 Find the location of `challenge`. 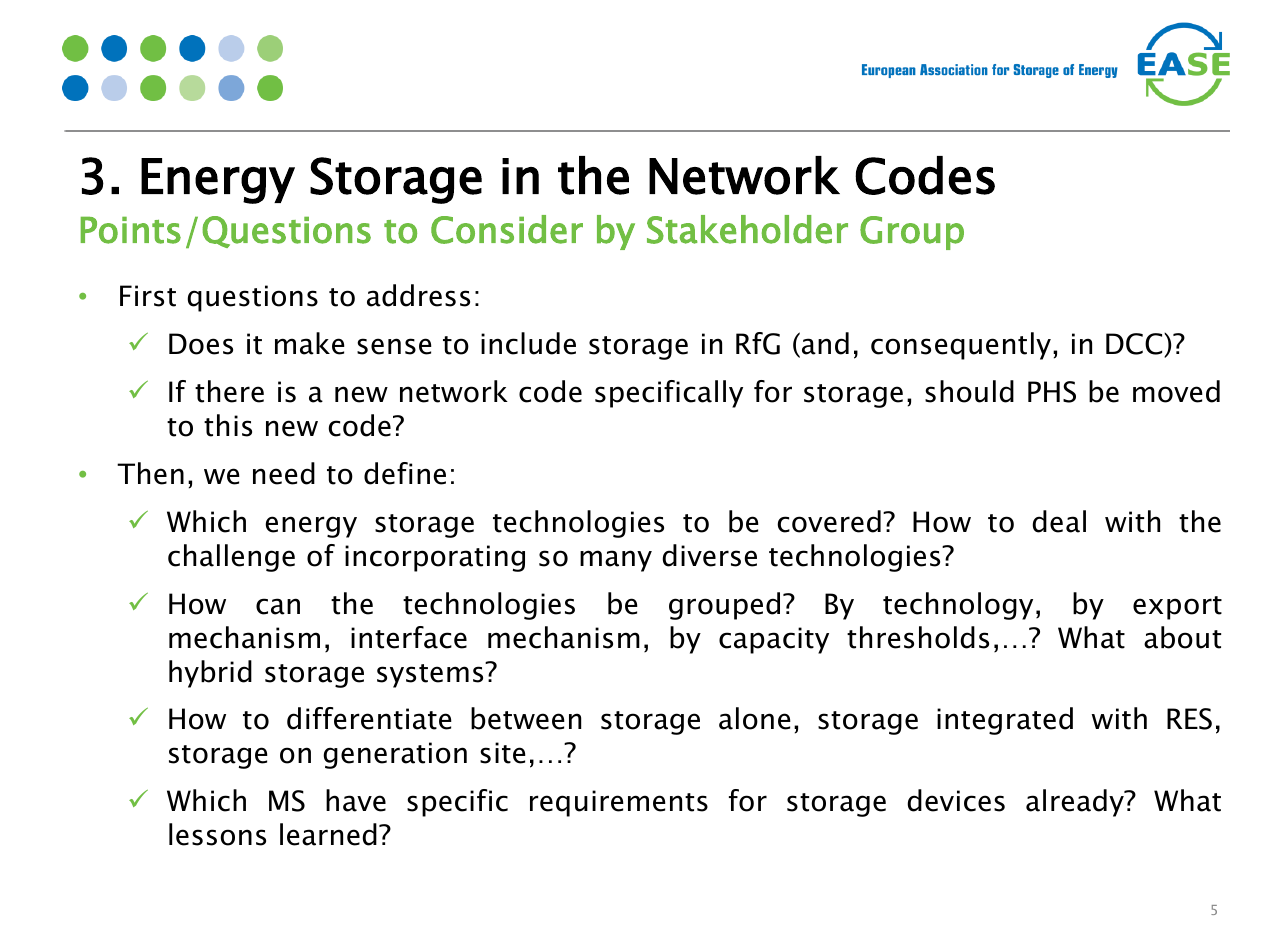

challenge is located at coordinates (231, 558).
